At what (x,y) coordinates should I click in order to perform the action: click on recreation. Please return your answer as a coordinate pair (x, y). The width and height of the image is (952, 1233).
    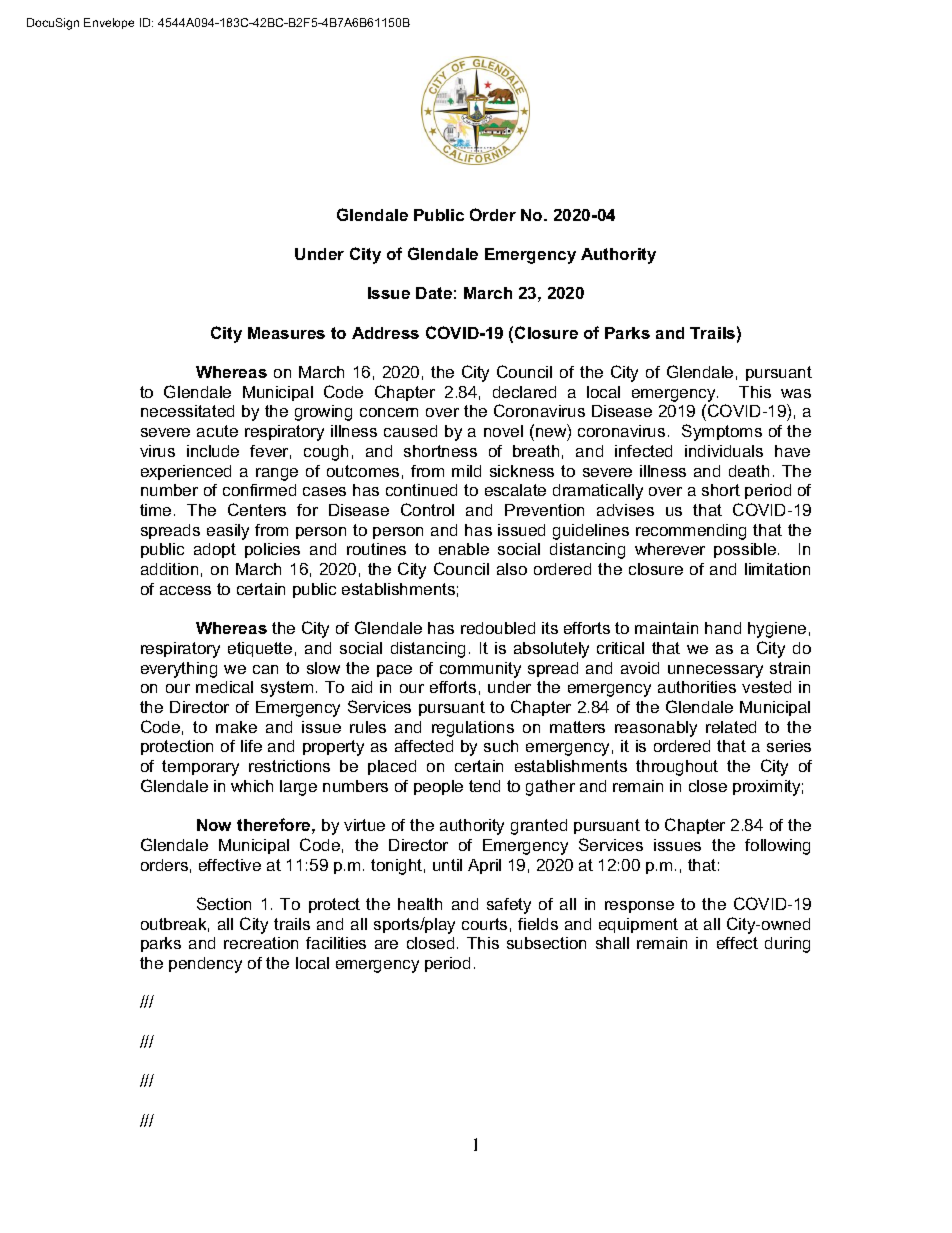
    Looking at the image, I should click on (261, 943).
